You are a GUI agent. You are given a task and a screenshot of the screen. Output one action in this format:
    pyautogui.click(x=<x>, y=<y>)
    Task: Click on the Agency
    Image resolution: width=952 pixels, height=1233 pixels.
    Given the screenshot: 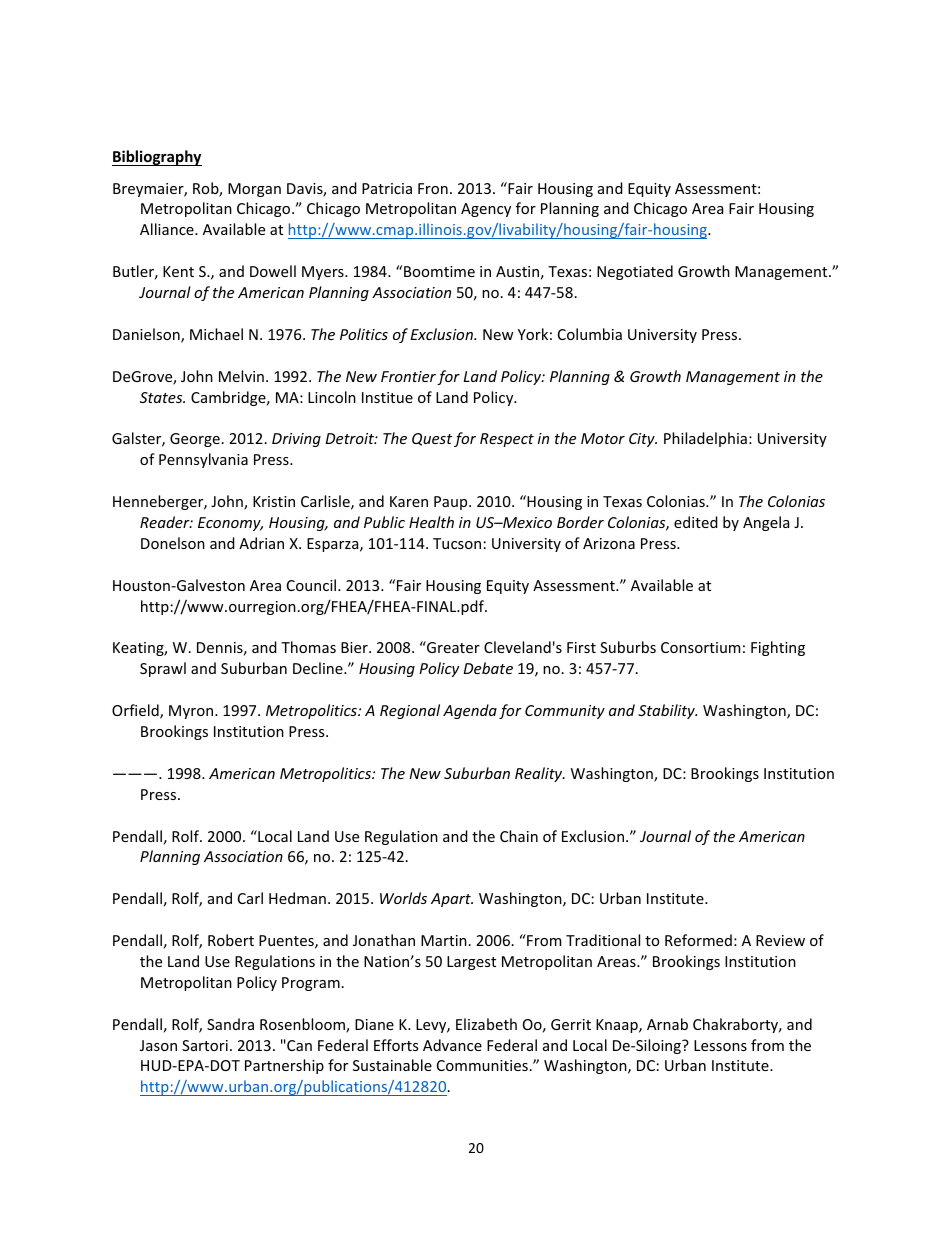 What is the action you would take?
    pyautogui.click(x=486, y=210)
